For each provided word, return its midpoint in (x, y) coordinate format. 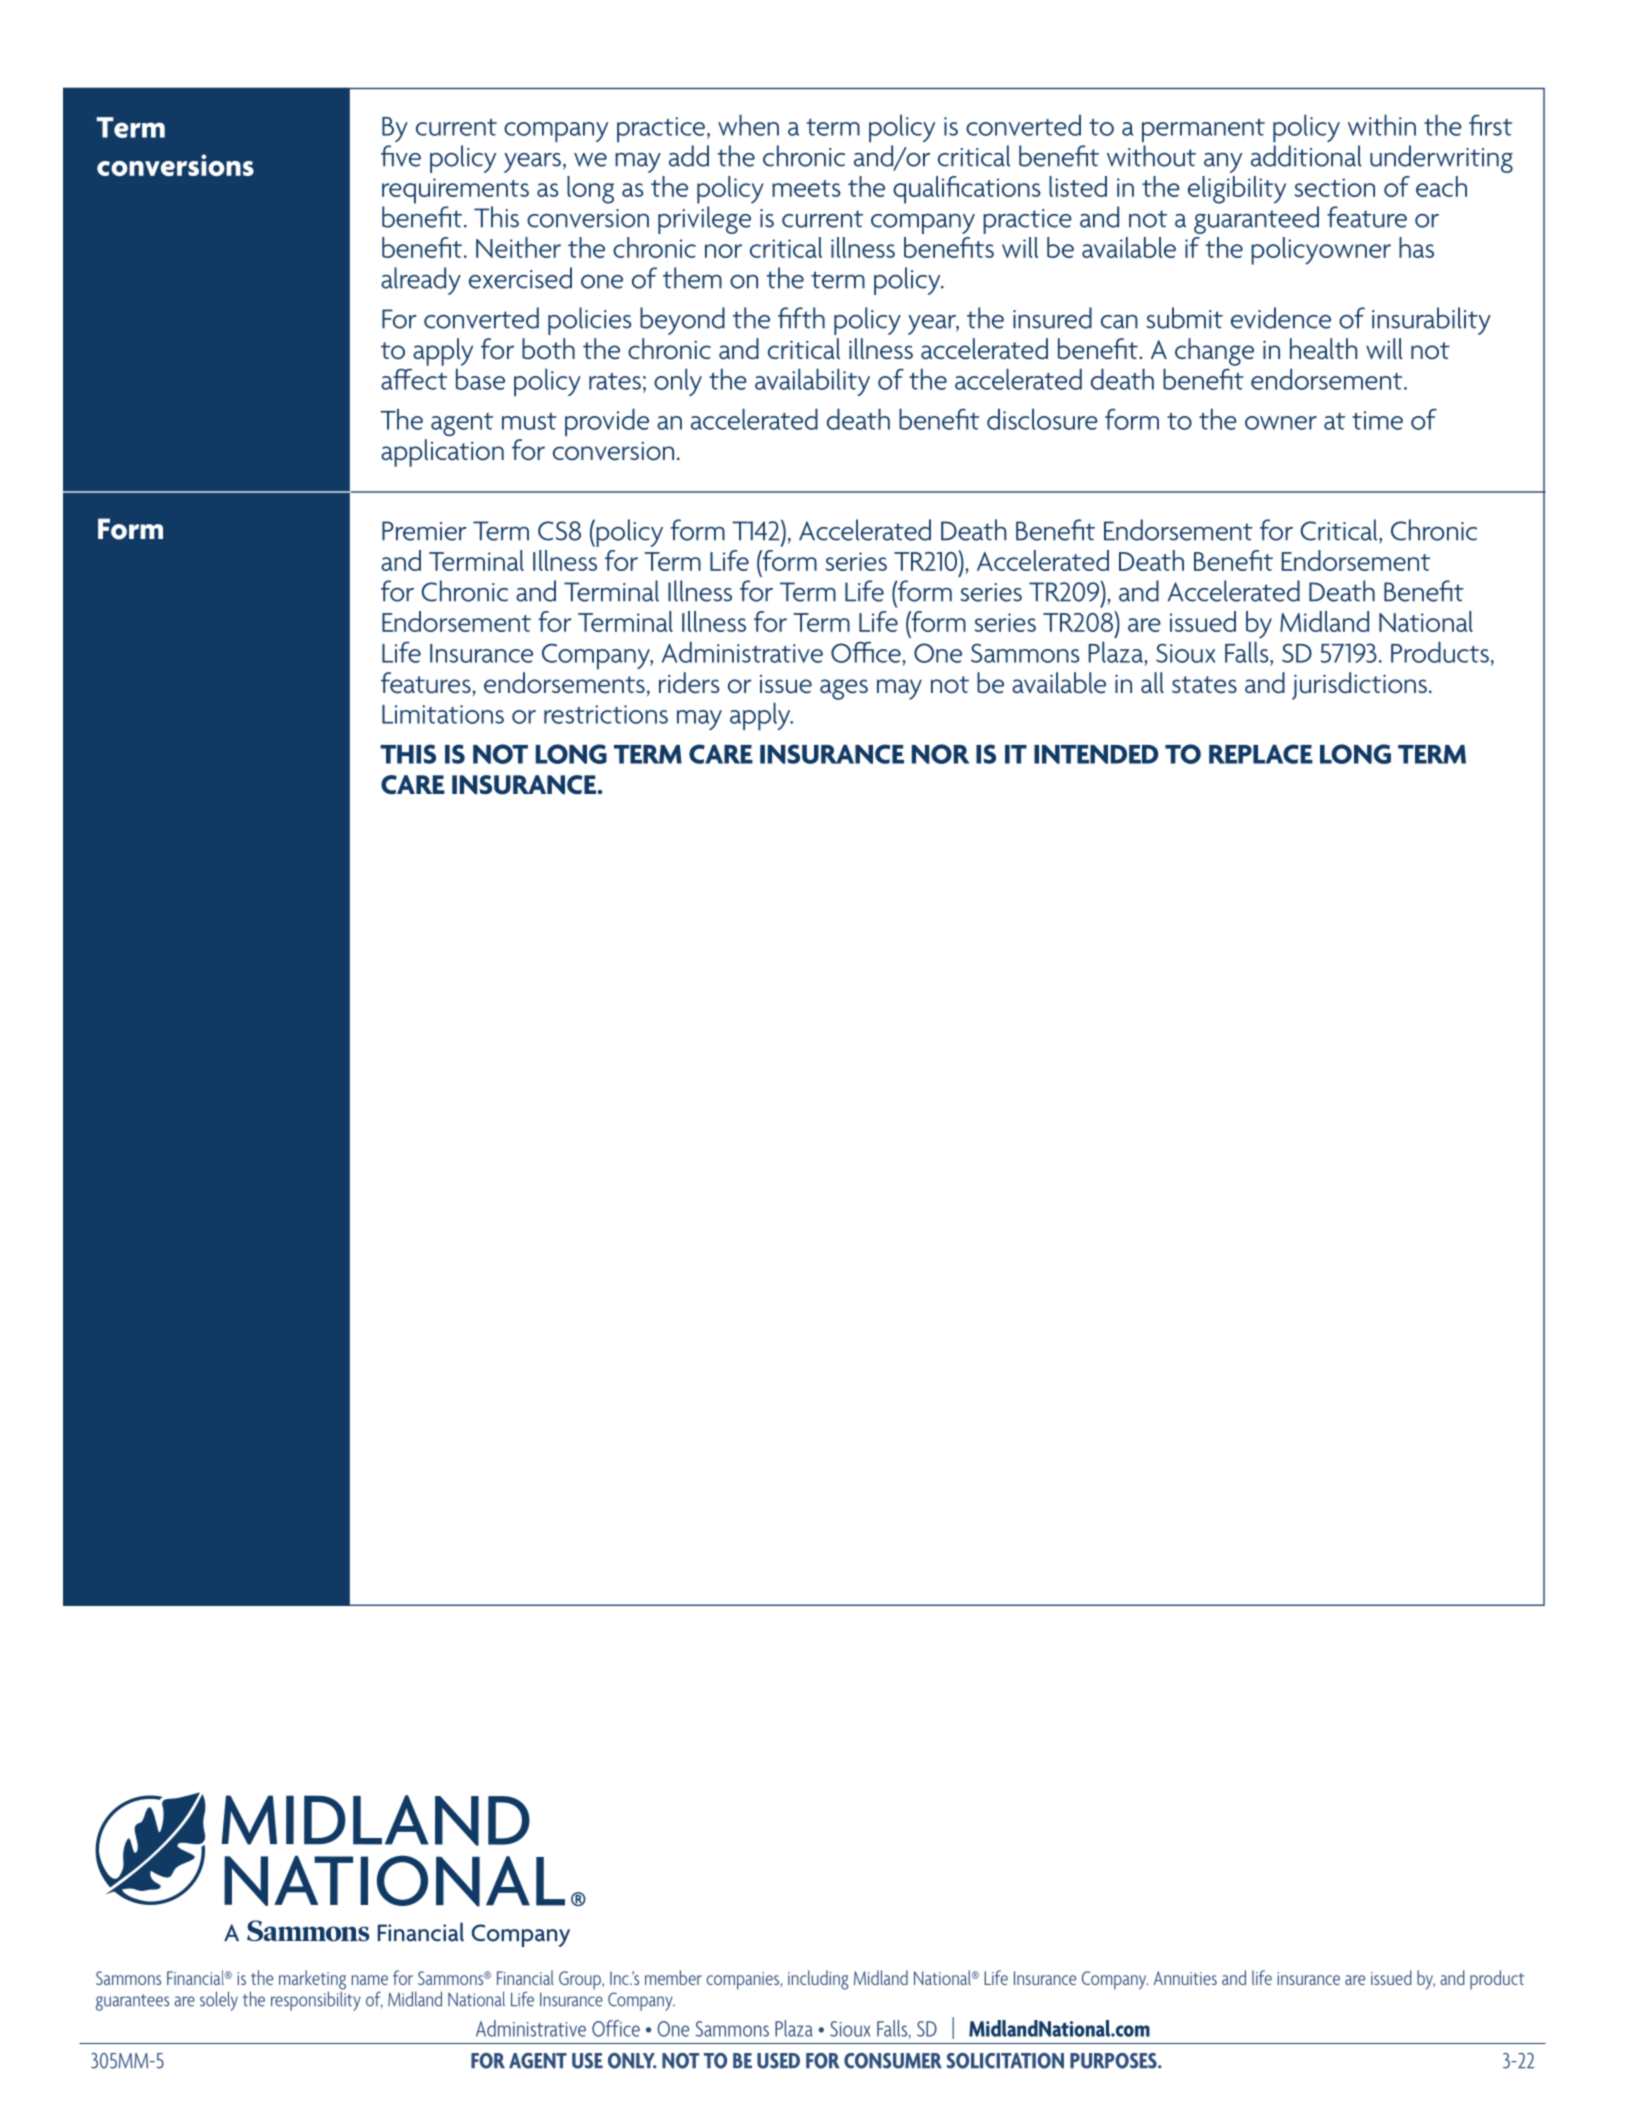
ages (844, 689)
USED (778, 2061)
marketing (312, 1981)
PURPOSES (1114, 2061)
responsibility (316, 2000)
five (401, 156)
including (818, 1980)
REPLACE (1261, 754)
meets (806, 188)
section (1335, 187)
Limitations (443, 714)
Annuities (1185, 1978)
